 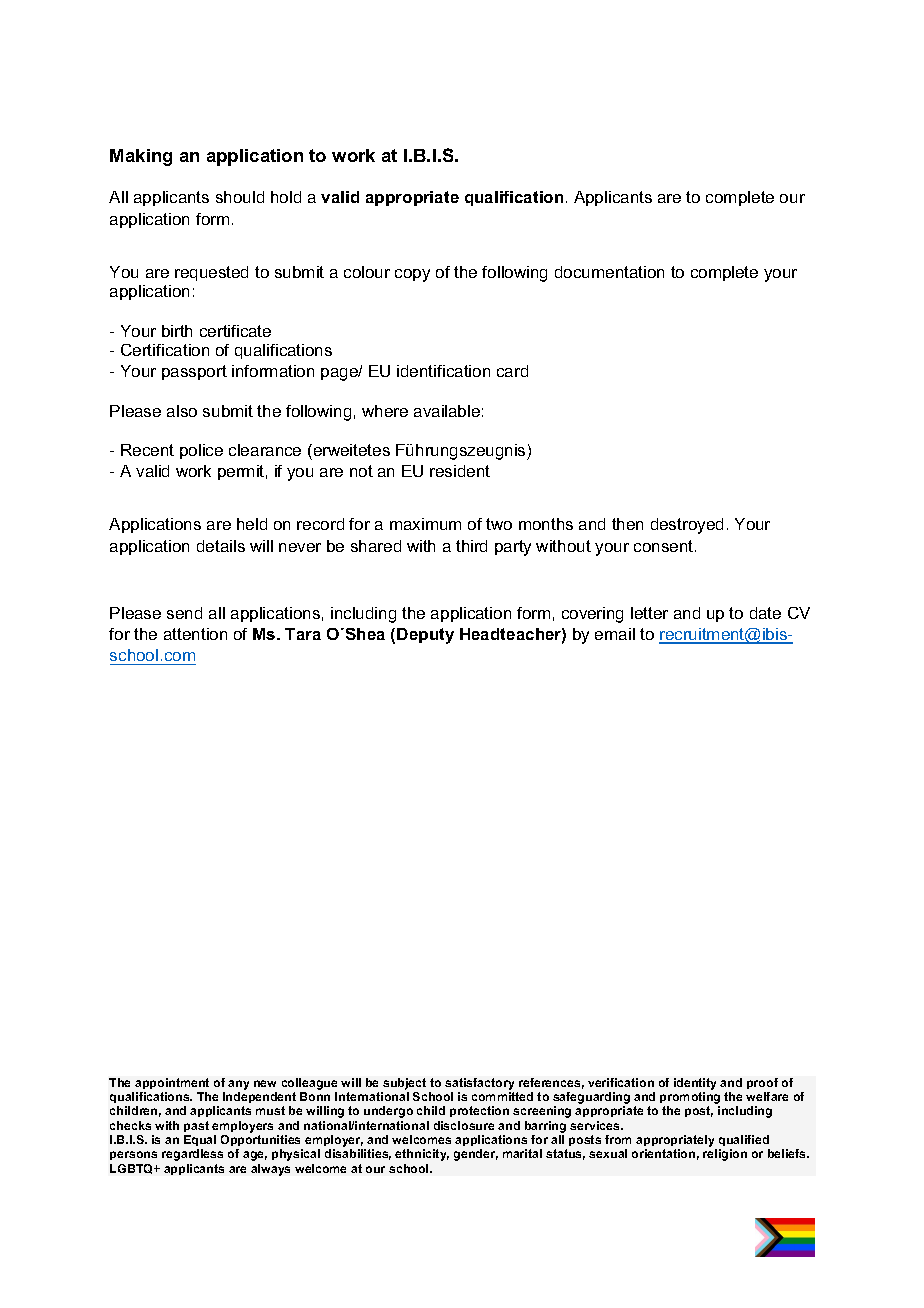 I want to click on documentation, so click(x=609, y=272).
